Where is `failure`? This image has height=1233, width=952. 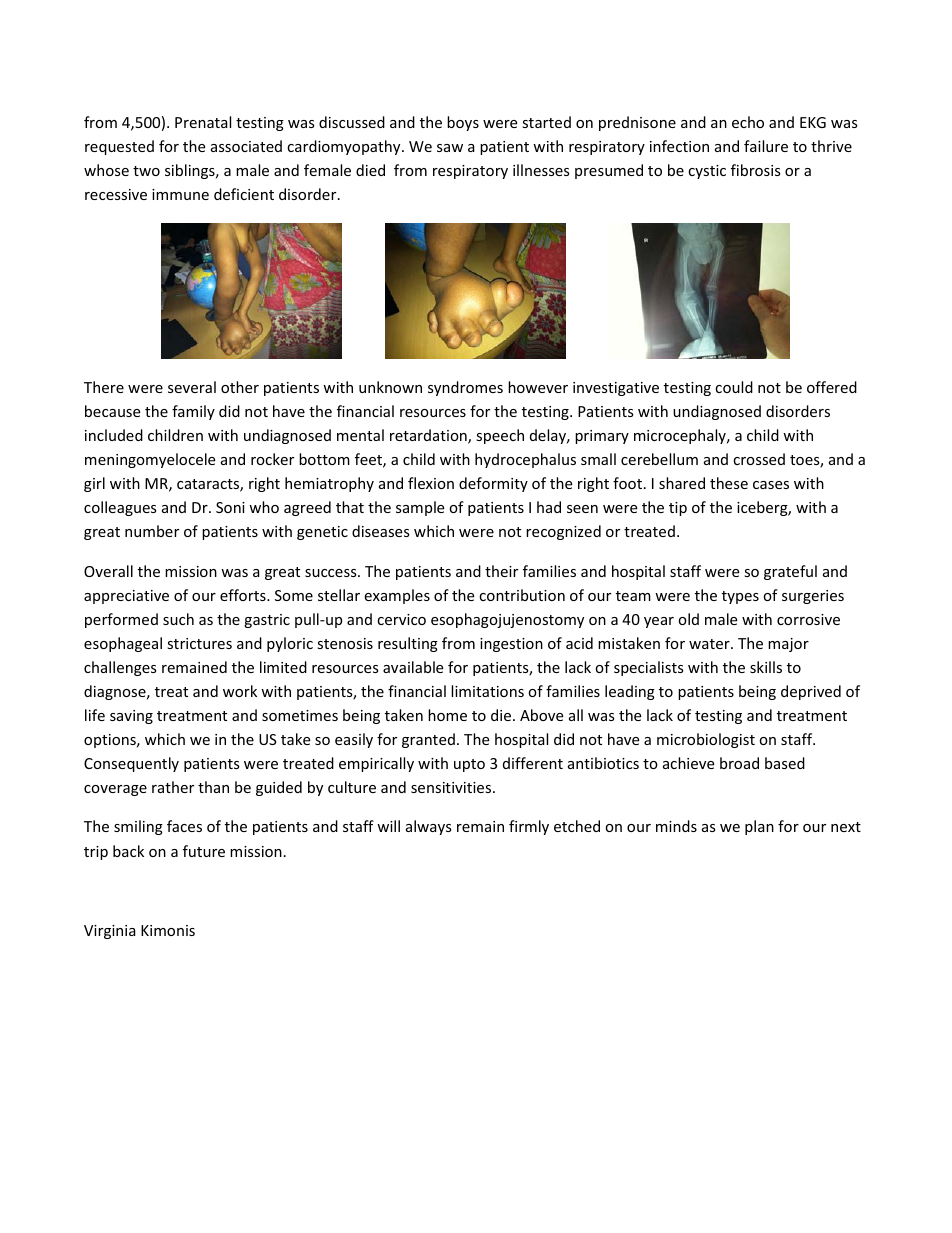 failure is located at coordinates (766, 146).
